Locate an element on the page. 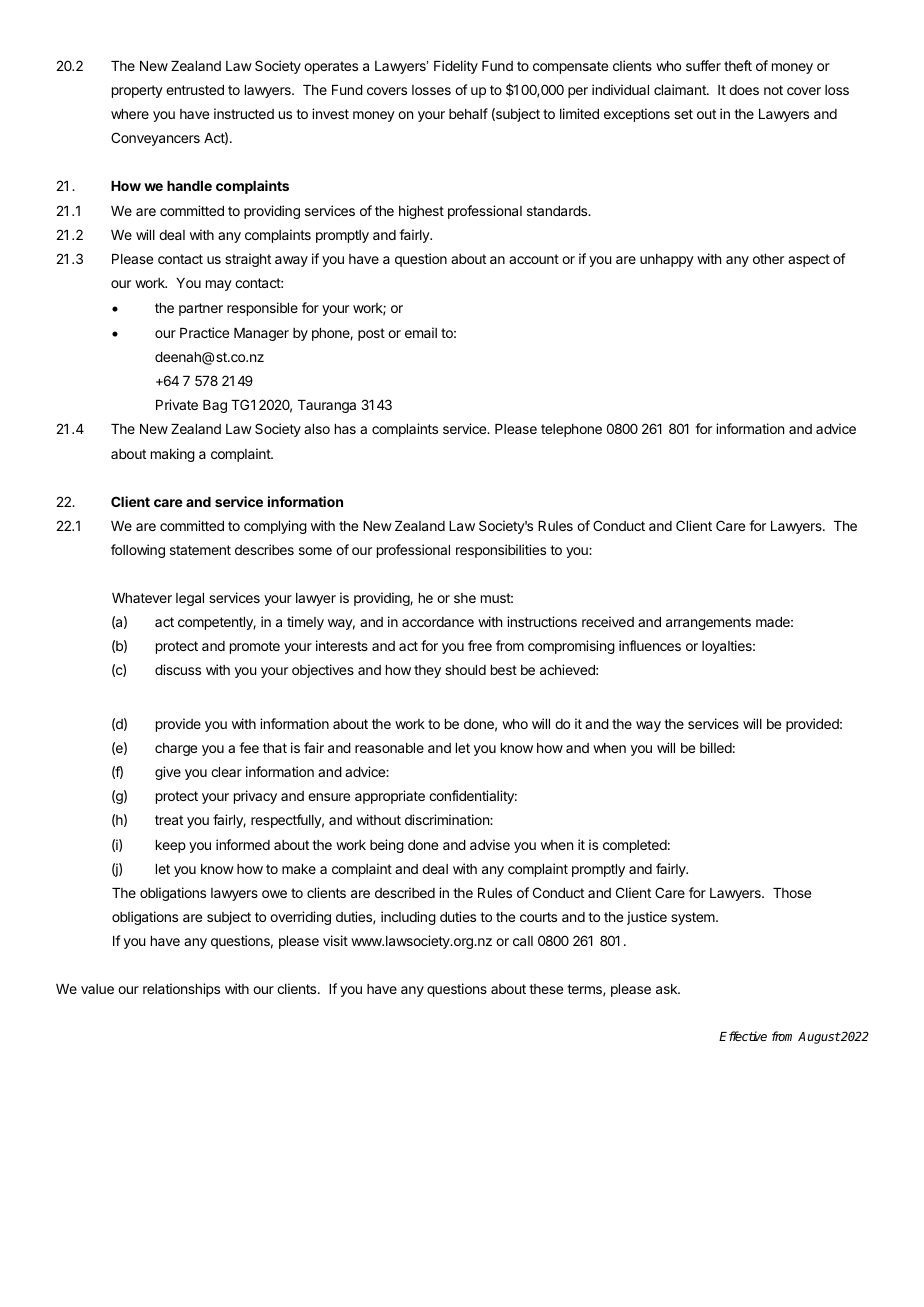 Image resolution: width=924 pixels, height=1307 pixels. influences is located at coordinates (650, 645).
